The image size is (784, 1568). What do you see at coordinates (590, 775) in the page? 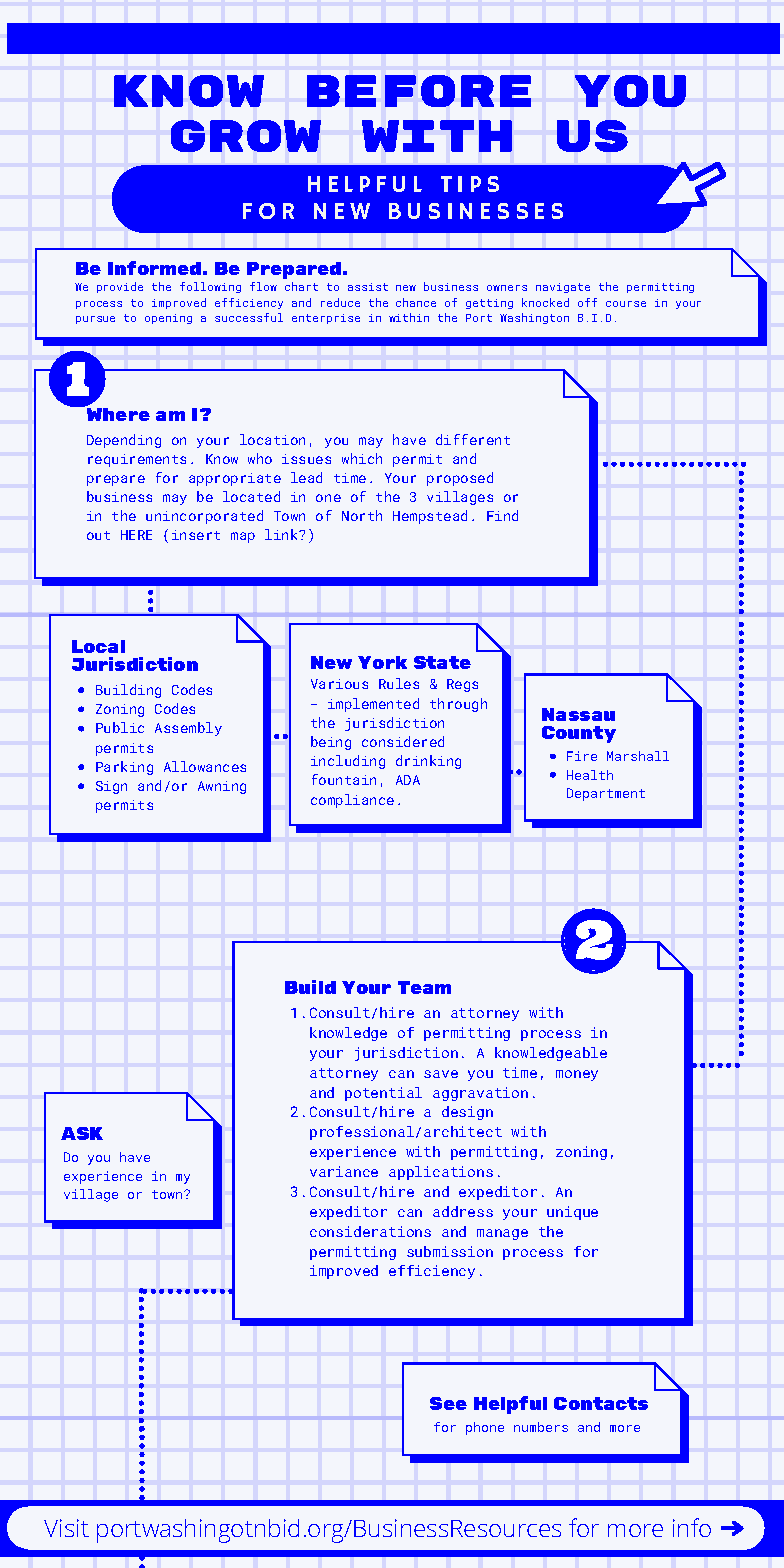
I see `Health` at bounding box center [590, 775].
